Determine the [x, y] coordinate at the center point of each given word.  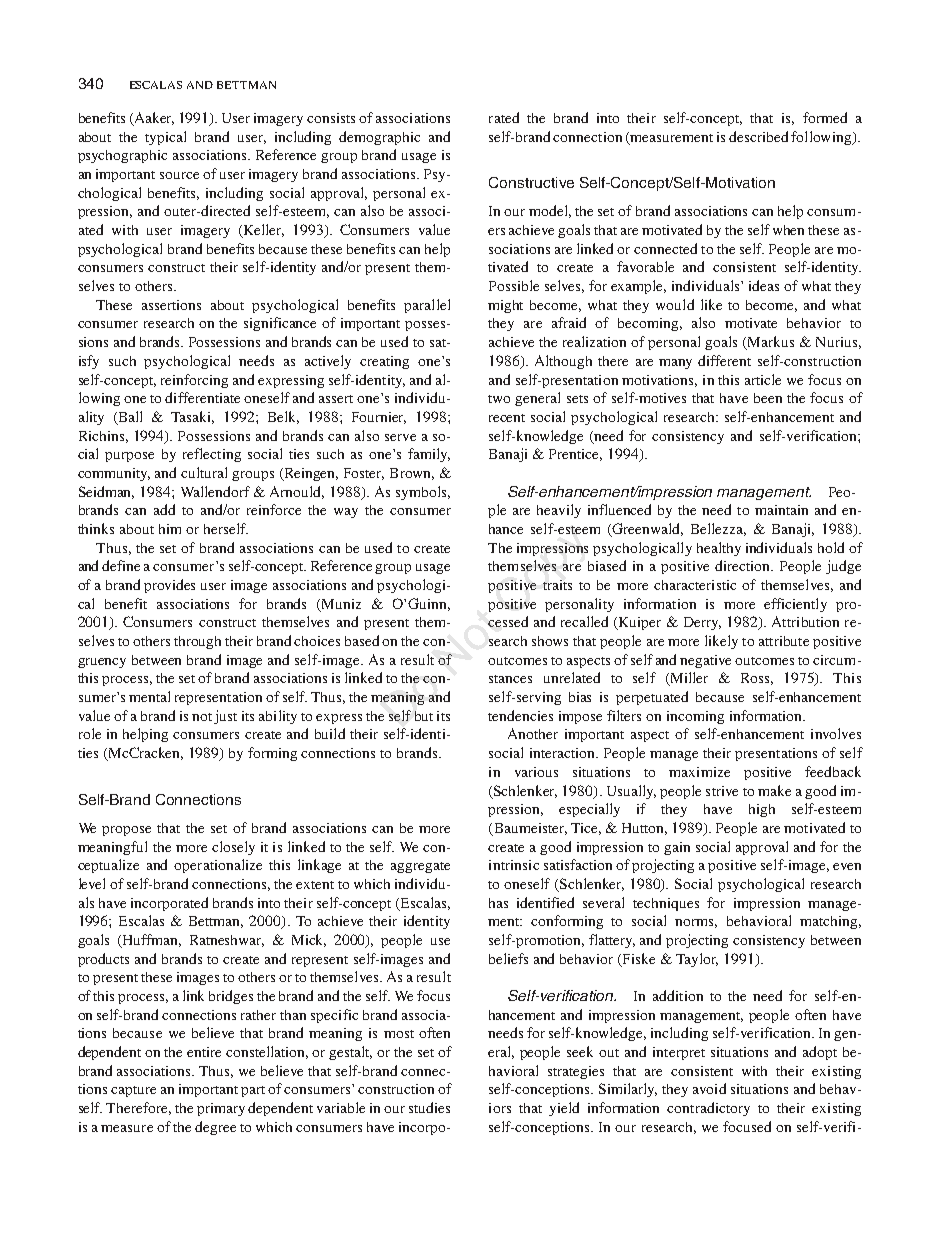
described [758, 136]
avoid [709, 1088]
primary [221, 1109]
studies [429, 1107]
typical [165, 138]
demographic [379, 138]
